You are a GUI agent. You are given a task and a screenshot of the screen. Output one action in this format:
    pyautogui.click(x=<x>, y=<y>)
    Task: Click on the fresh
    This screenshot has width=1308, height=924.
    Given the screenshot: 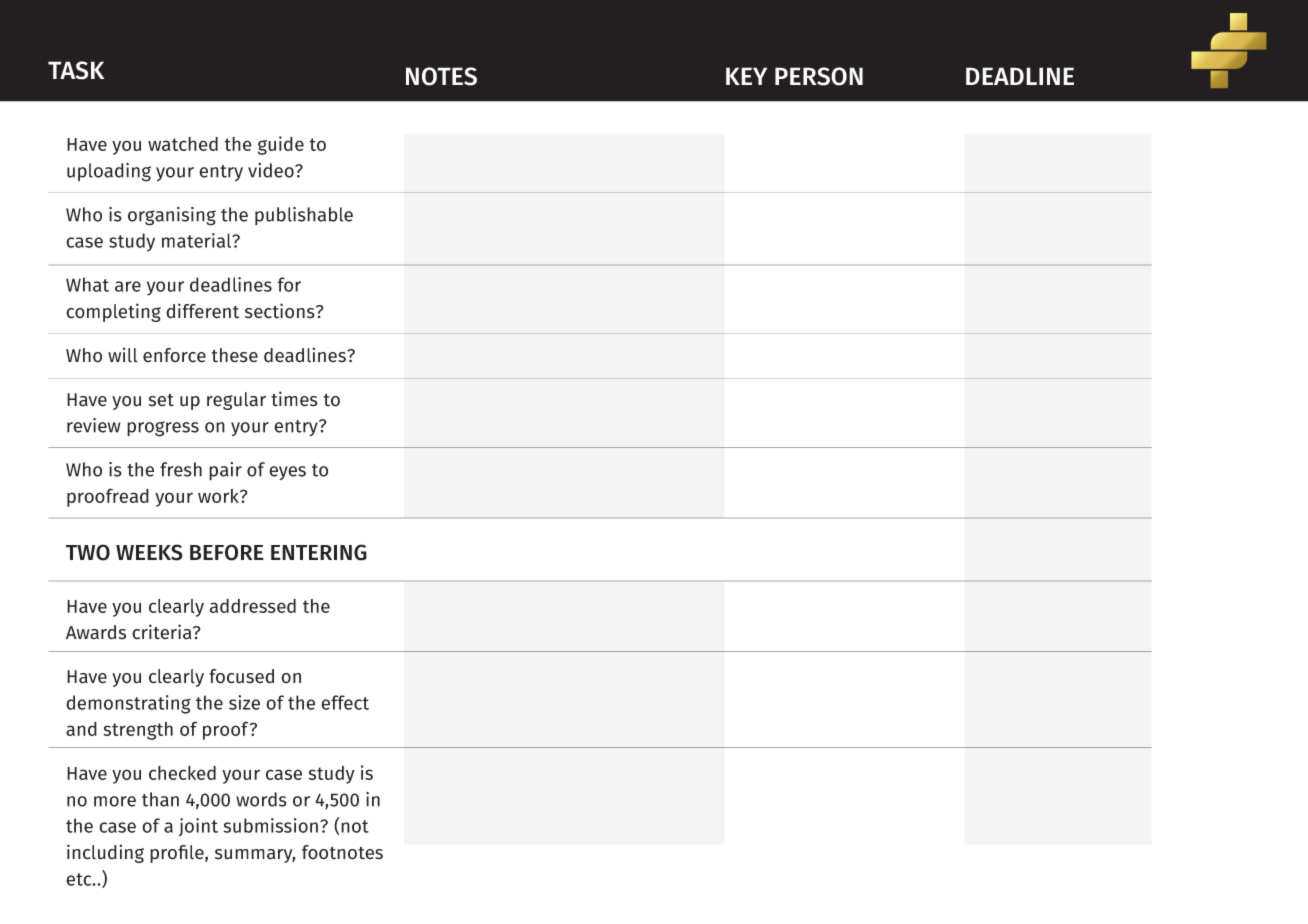 What is the action you would take?
    pyautogui.click(x=181, y=469)
